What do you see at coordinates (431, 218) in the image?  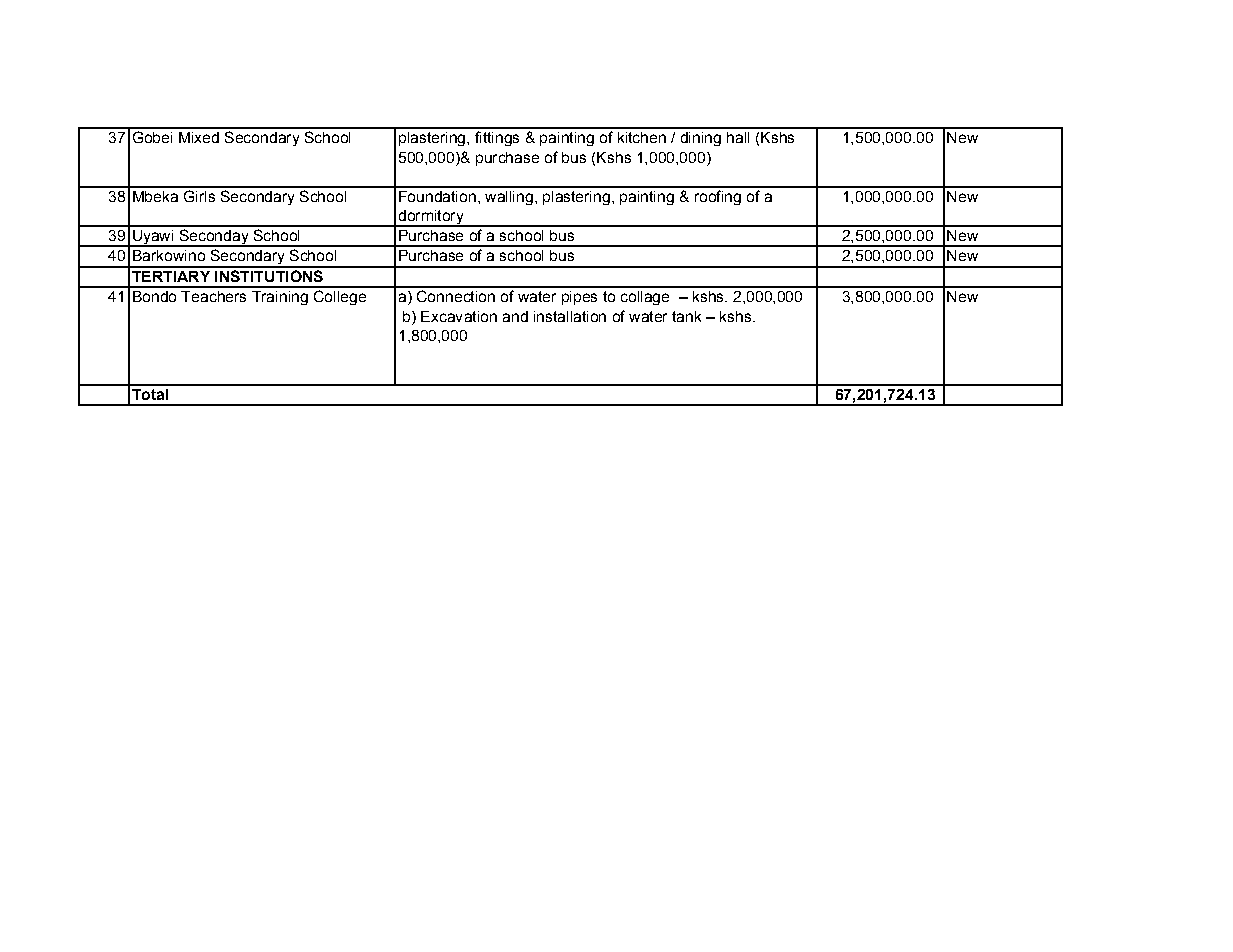 I see `dormitory` at bounding box center [431, 218].
